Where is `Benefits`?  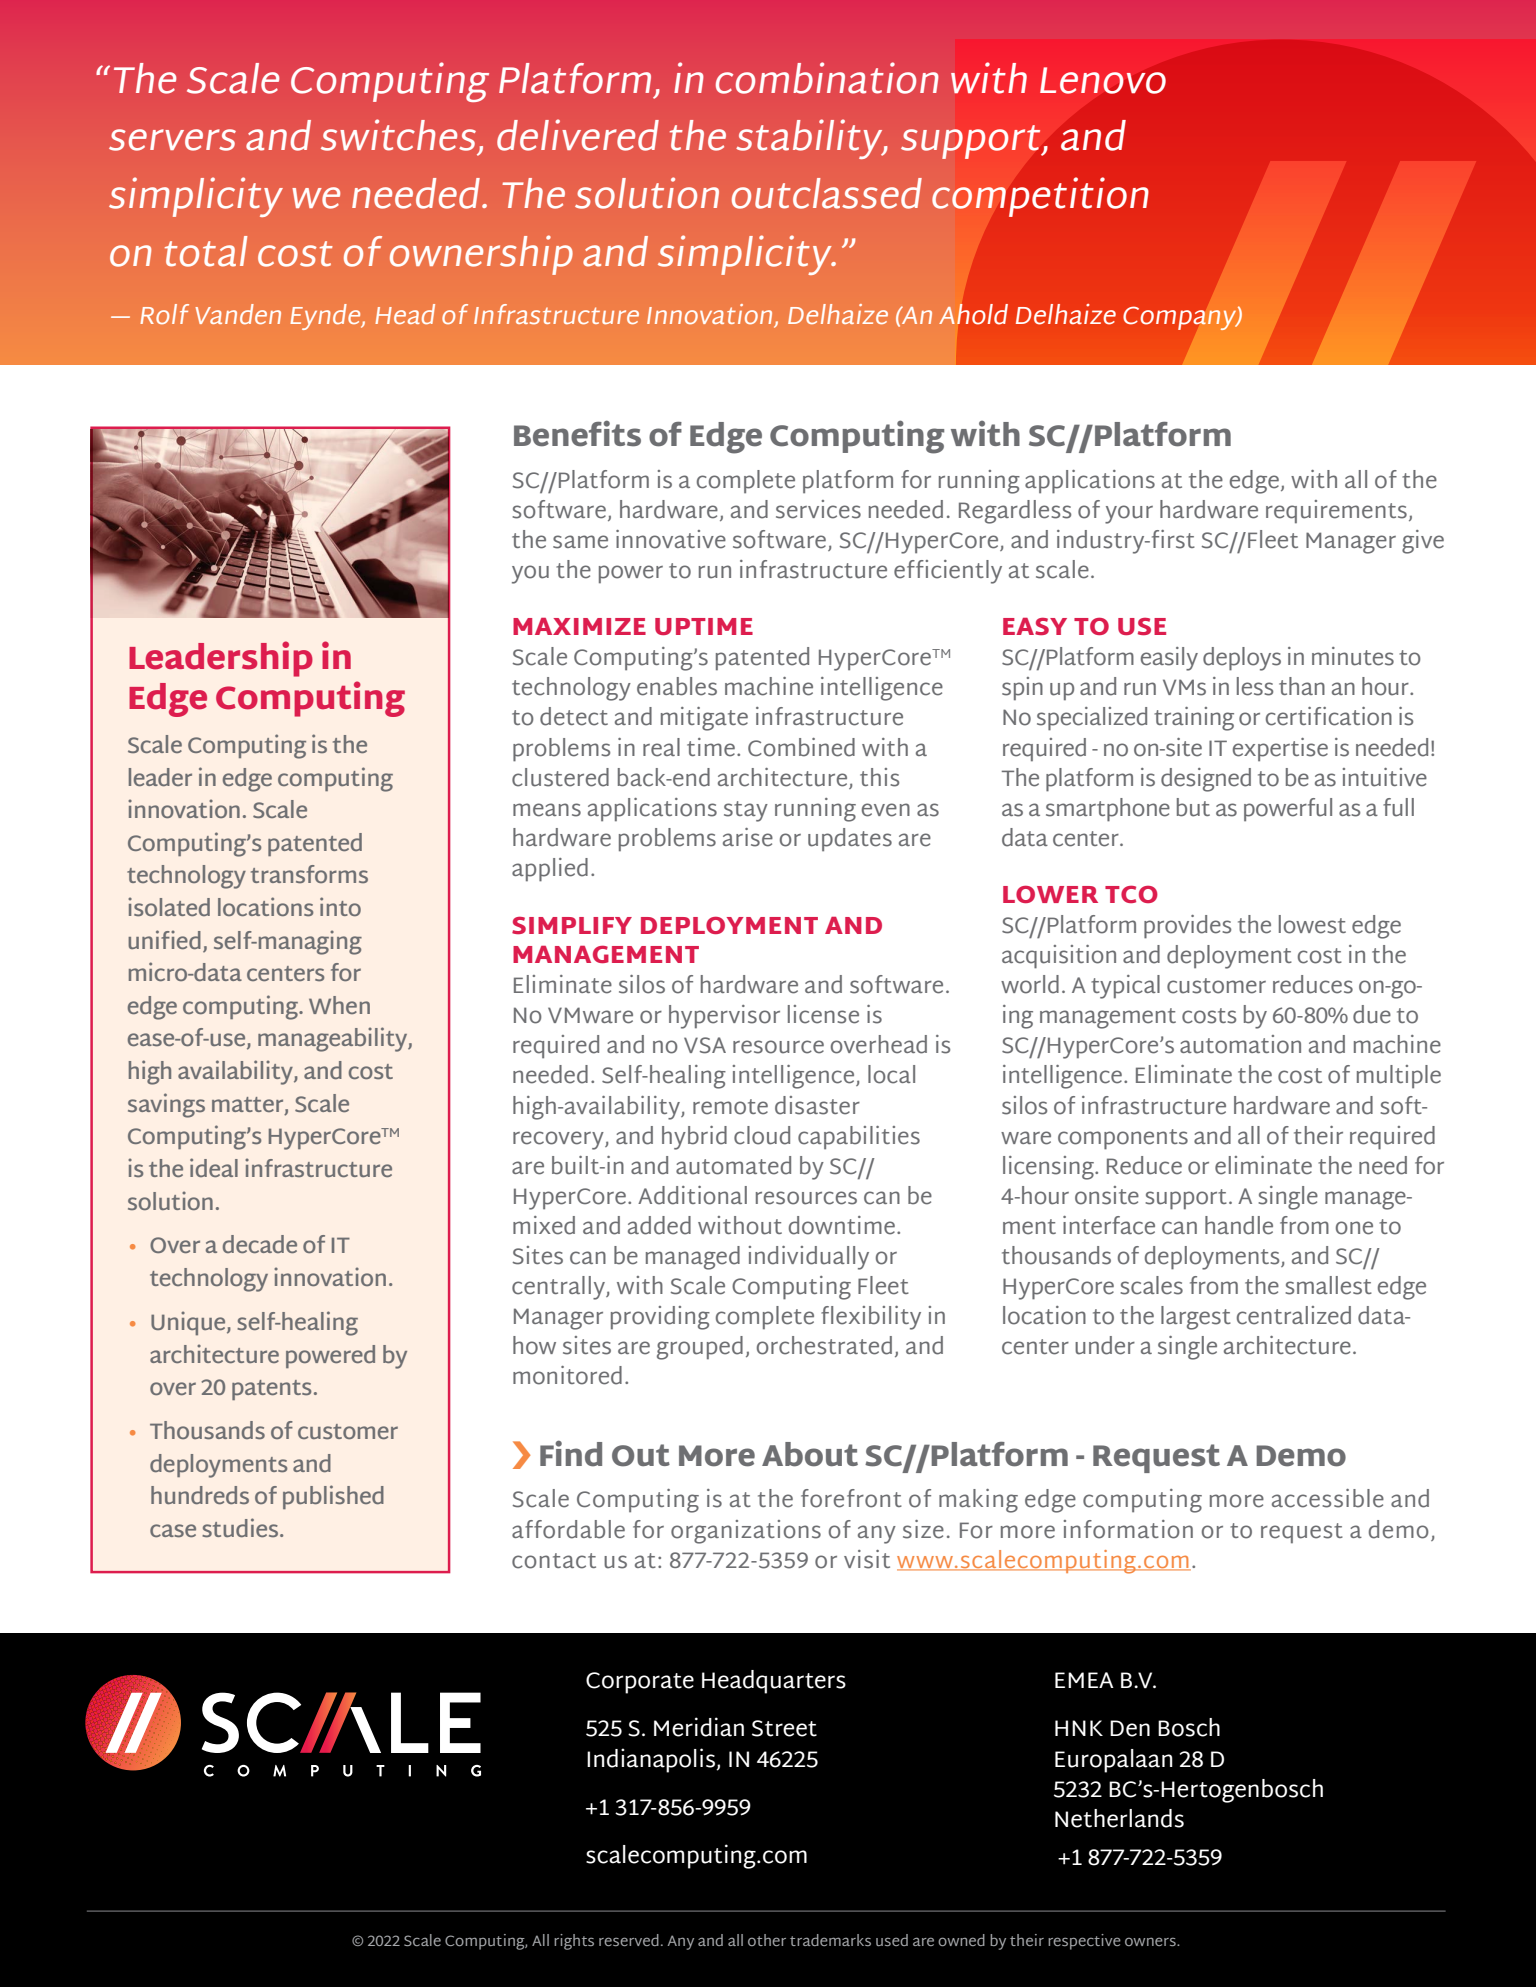 Benefits is located at coordinates (577, 433).
